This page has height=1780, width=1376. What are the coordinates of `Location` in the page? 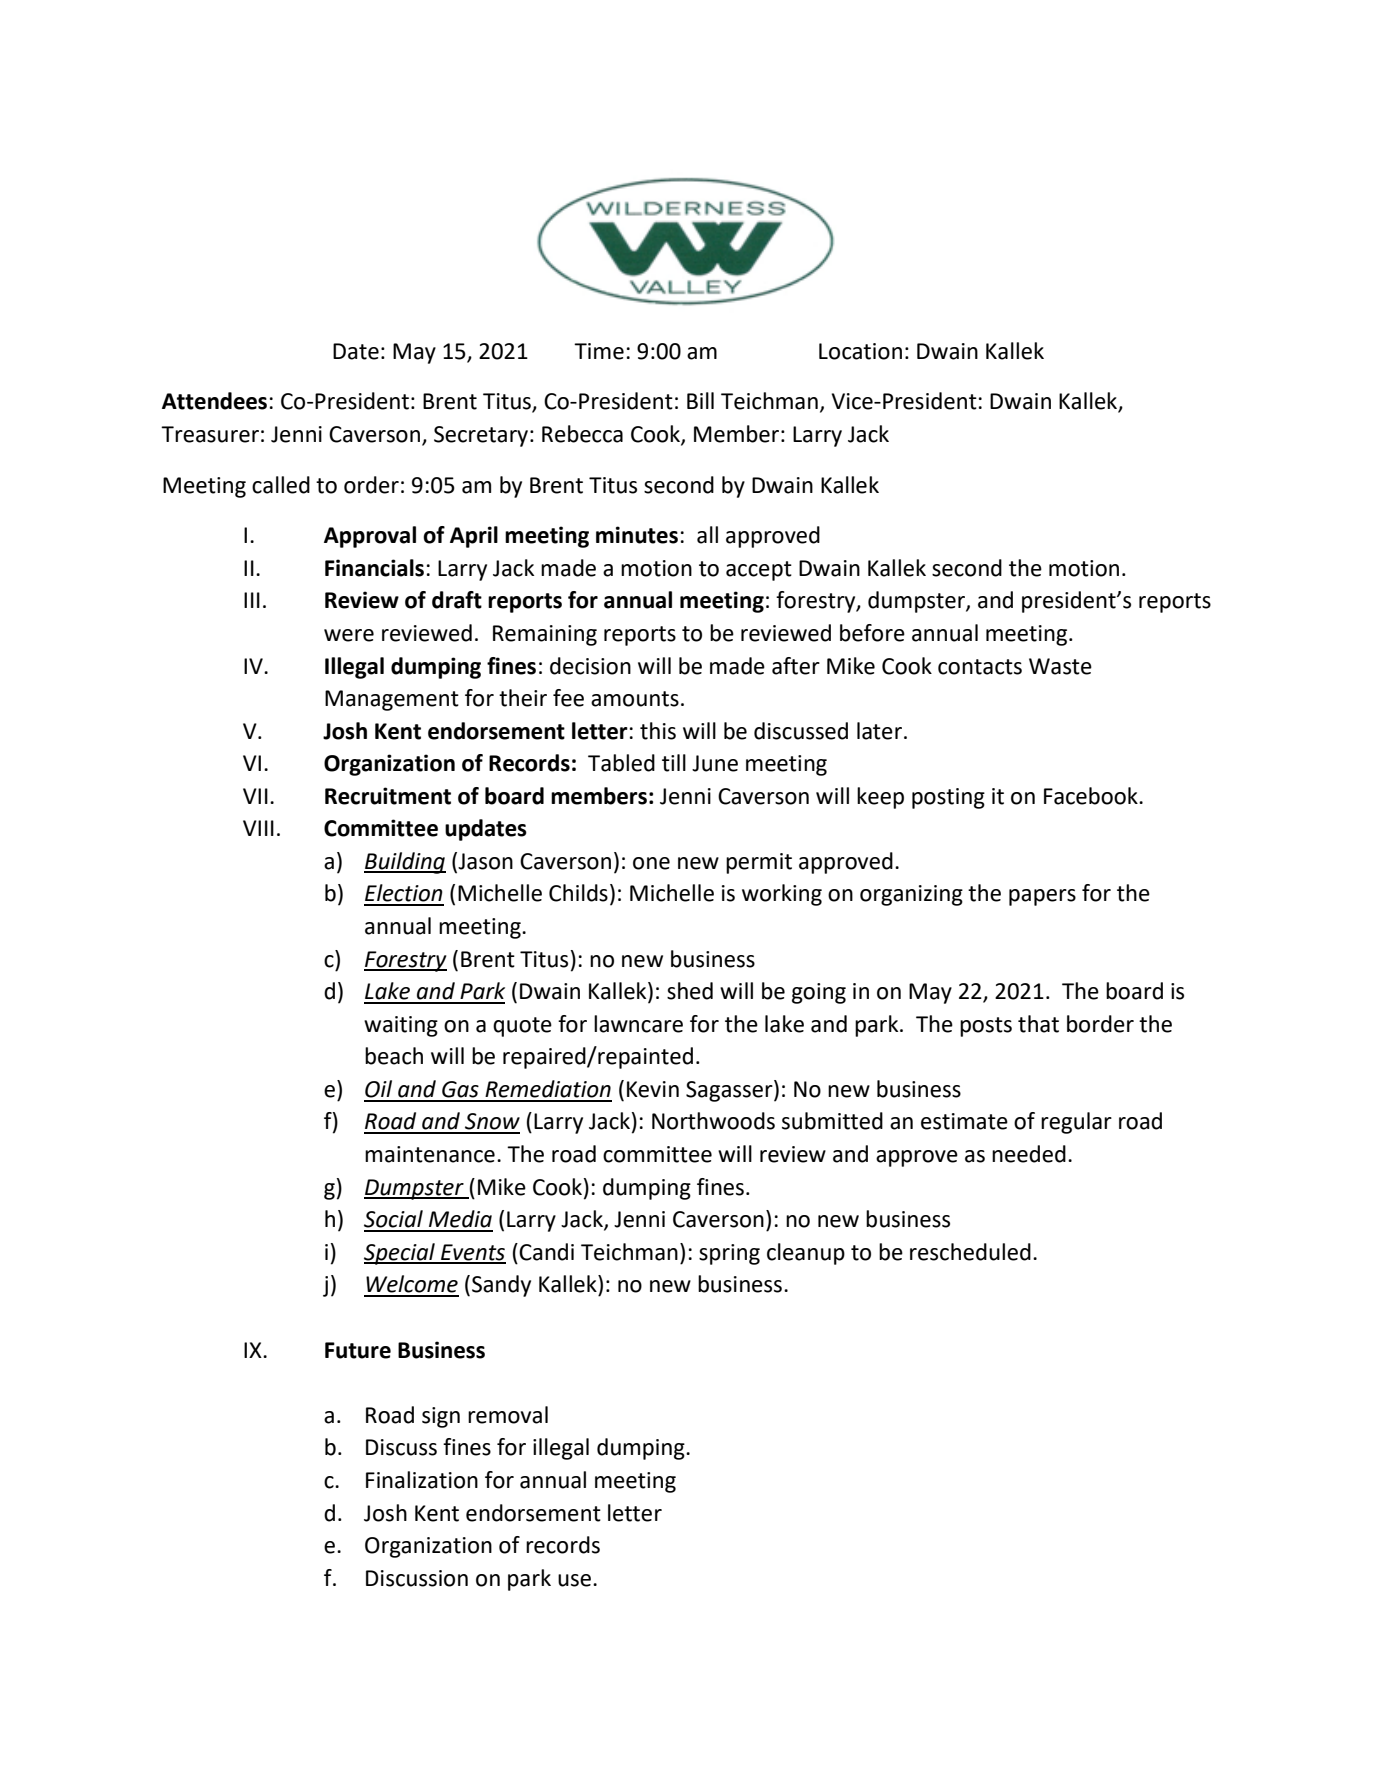 It's located at (860, 351).
